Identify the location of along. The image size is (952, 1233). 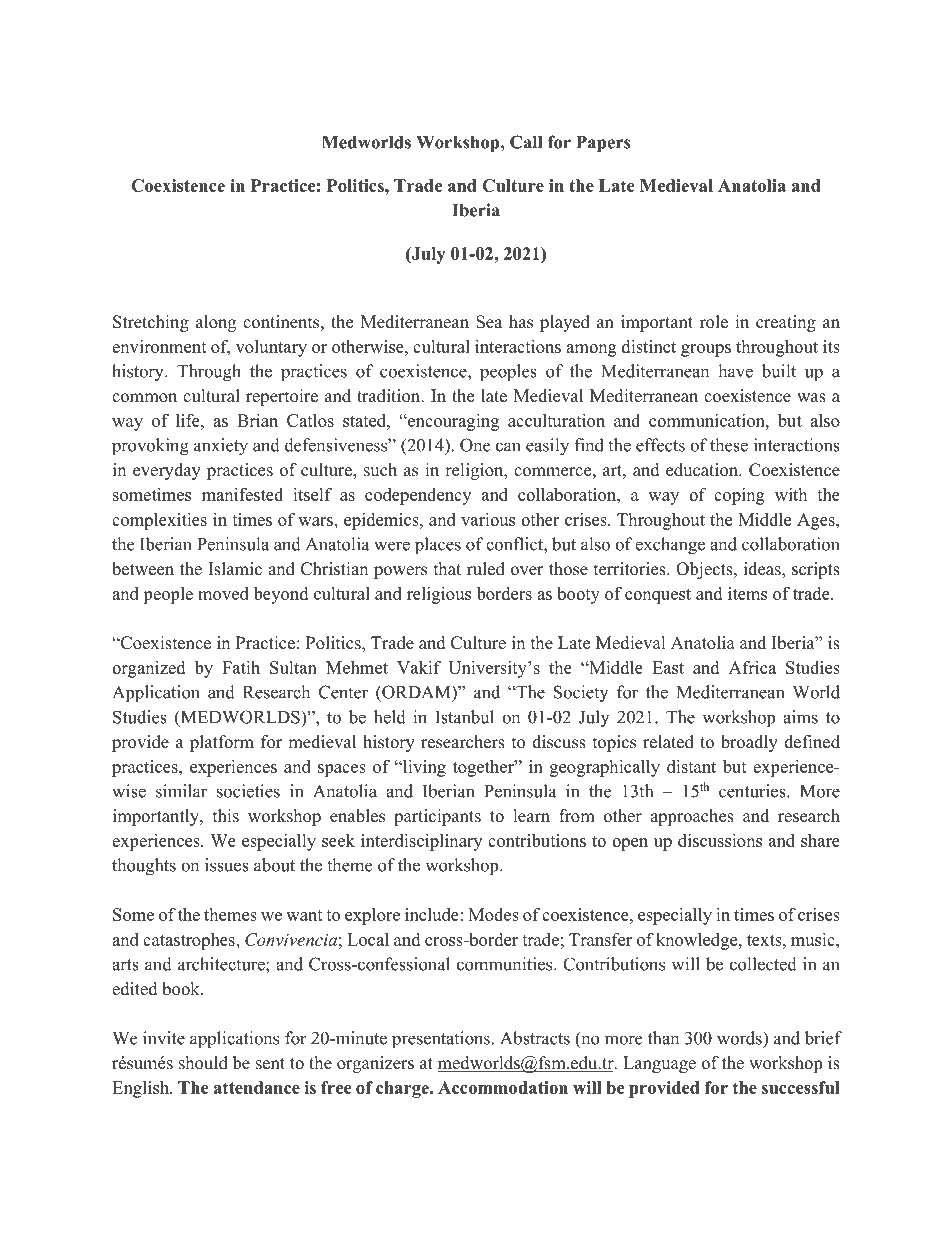
(216, 323).
